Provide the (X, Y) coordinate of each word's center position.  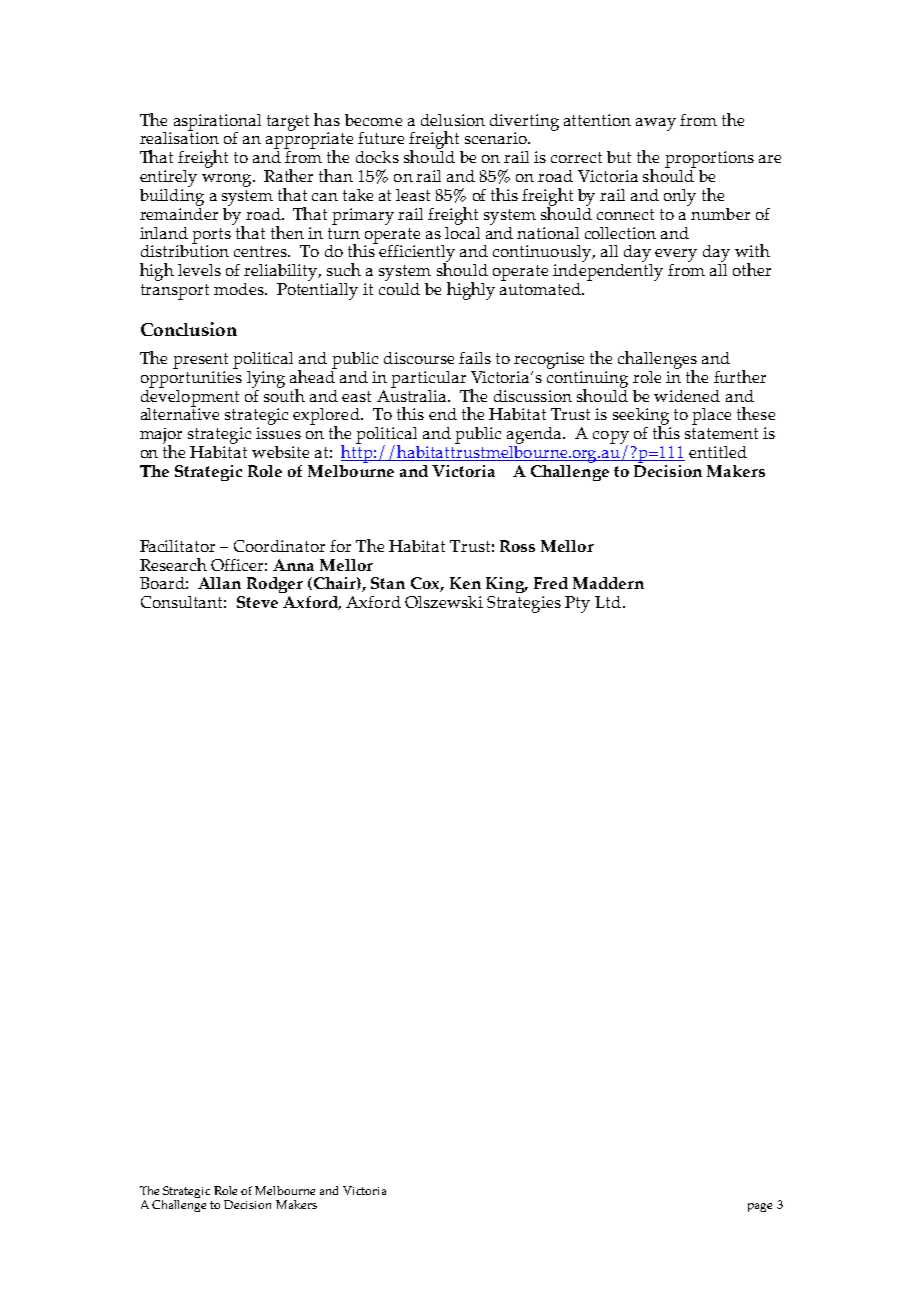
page (760, 1207)
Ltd (609, 602)
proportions (709, 159)
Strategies (524, 604)
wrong (228, 180)
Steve (257, 602)
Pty (577, 604)
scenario (497, 138)
